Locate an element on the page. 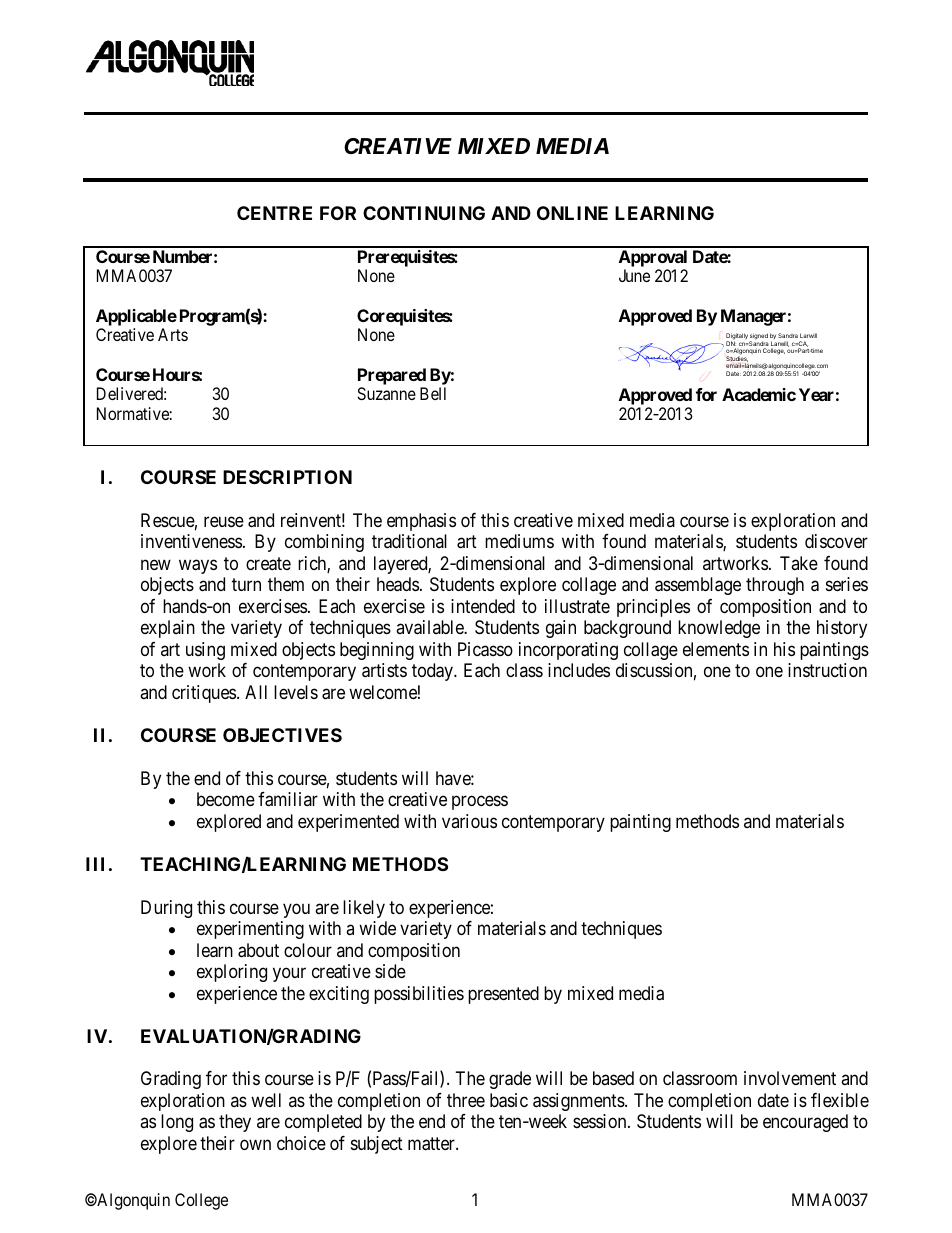 This page has height=1233, width=952. CONTINUING is located at coordinates (424, 213).
